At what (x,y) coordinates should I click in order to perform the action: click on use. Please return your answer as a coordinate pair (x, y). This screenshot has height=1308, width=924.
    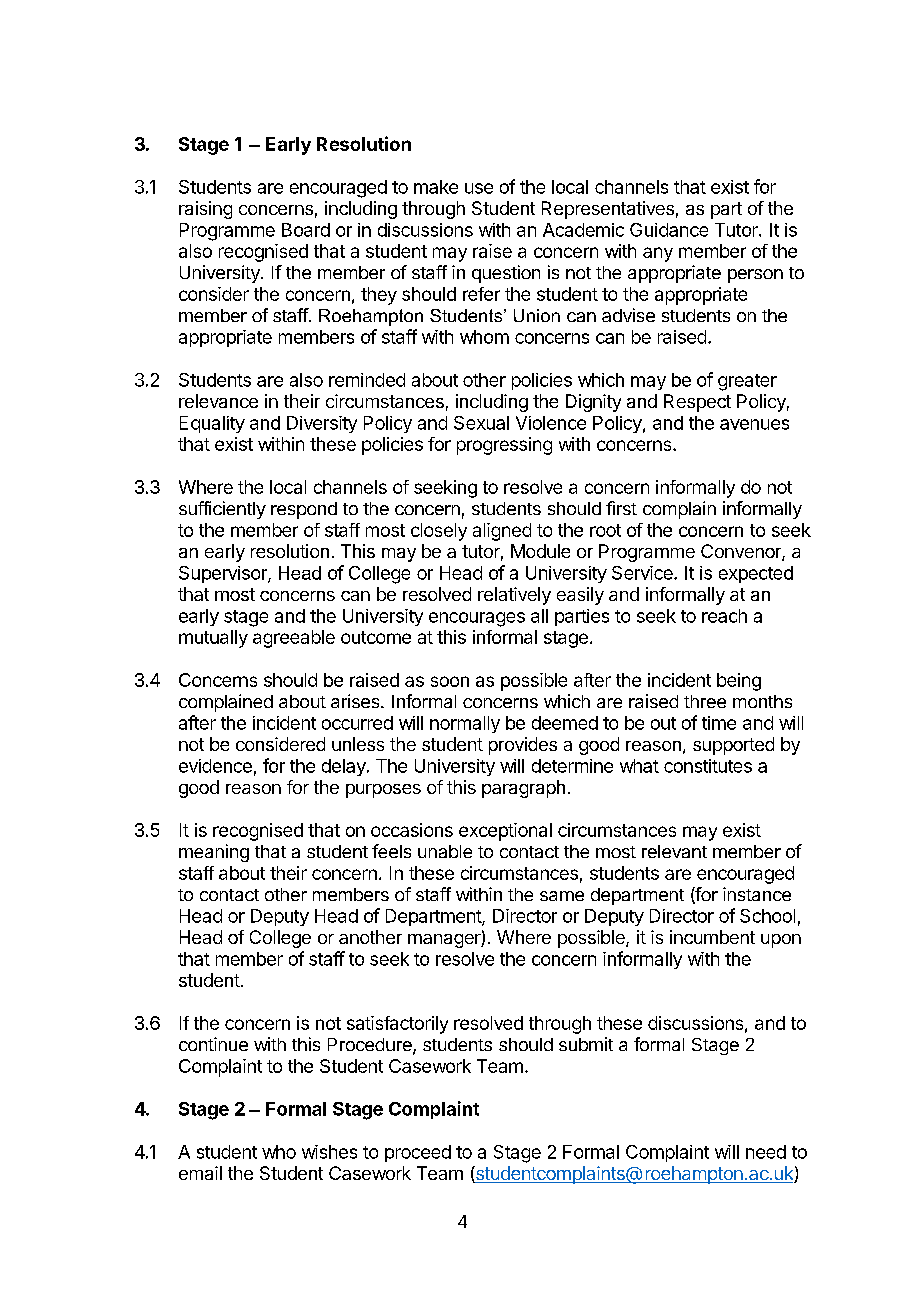
    Looking at the image, I should click on (479, 188).
